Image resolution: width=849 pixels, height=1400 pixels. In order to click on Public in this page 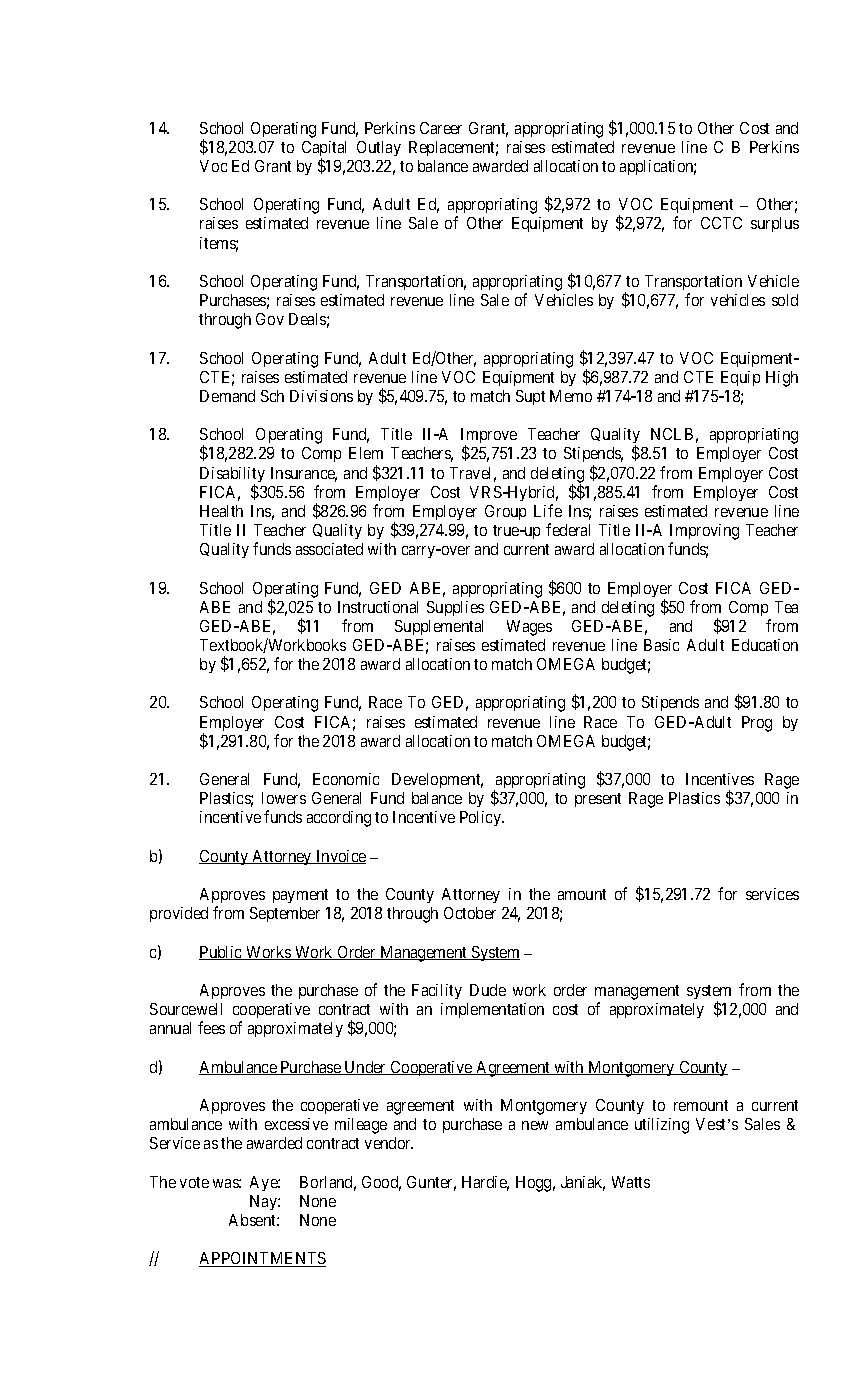, I will do `click(221, 953)`.
